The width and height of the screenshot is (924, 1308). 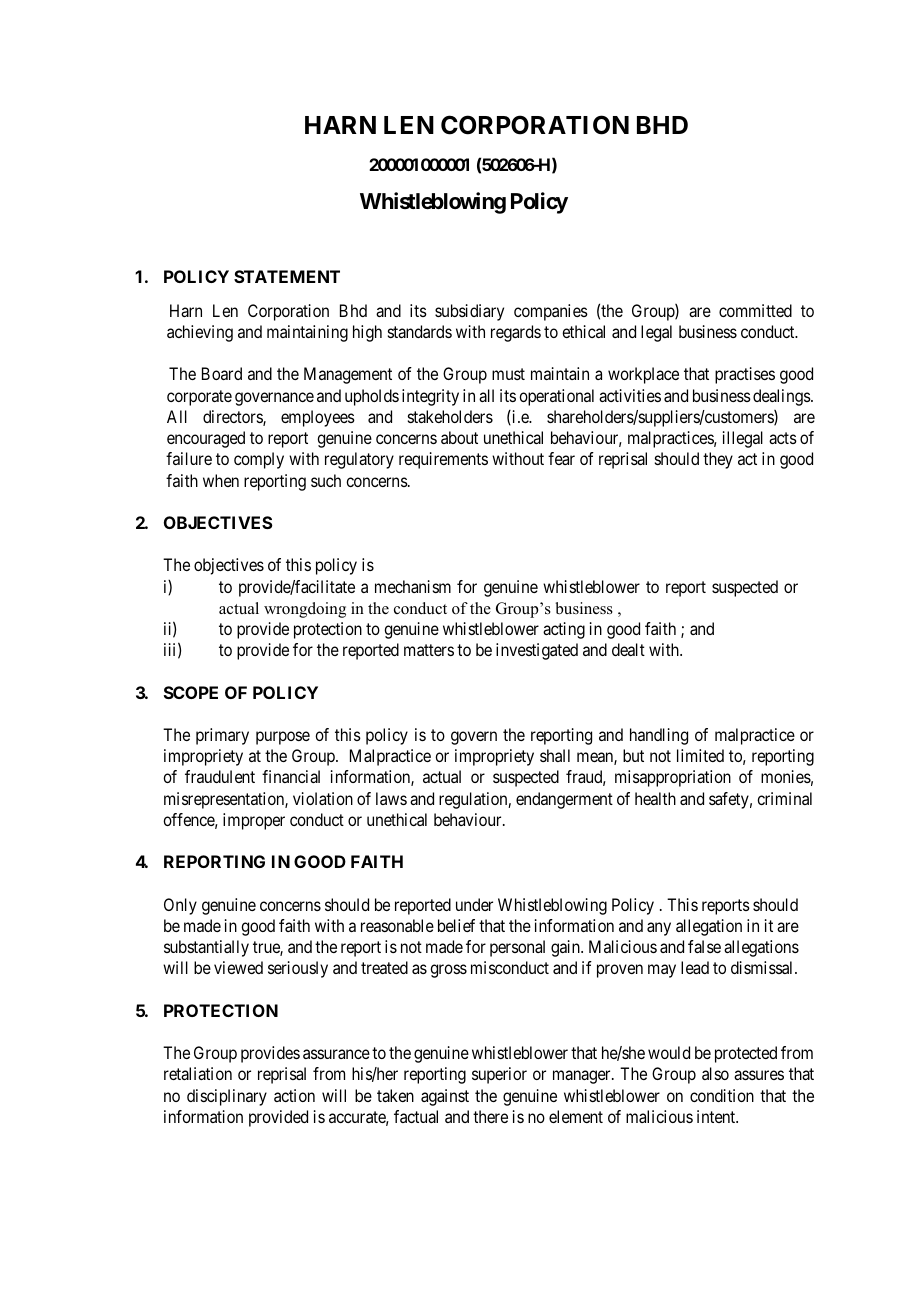 I want to click on superior, so click(x=499, y=1075).
